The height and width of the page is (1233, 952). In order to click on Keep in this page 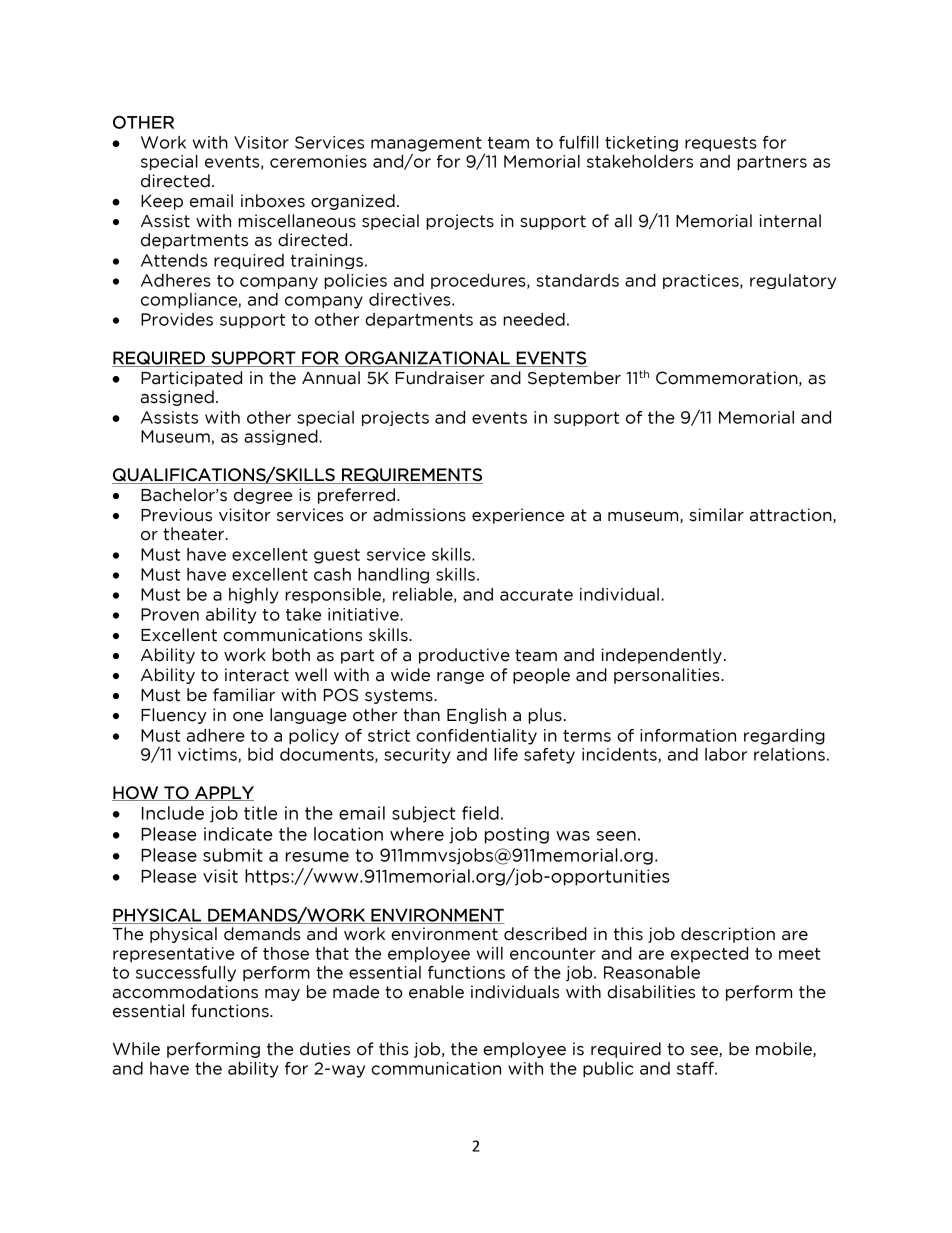, I will do `click(162, 202)`.
